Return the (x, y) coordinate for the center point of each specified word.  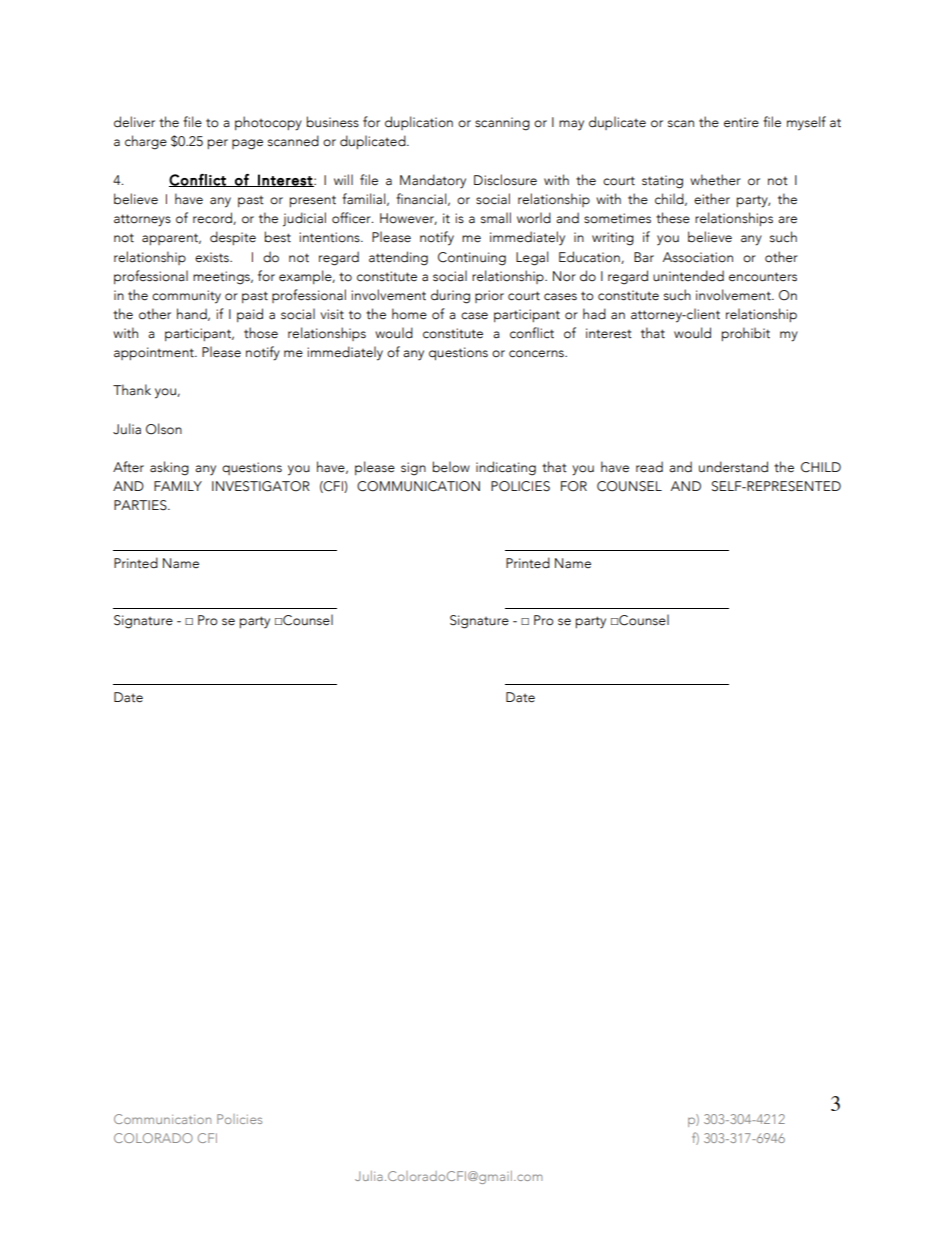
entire (741, 122)
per (217, 144)
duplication (419, 123)
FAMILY (178, 486)
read (649, 467)
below (451, 467)
